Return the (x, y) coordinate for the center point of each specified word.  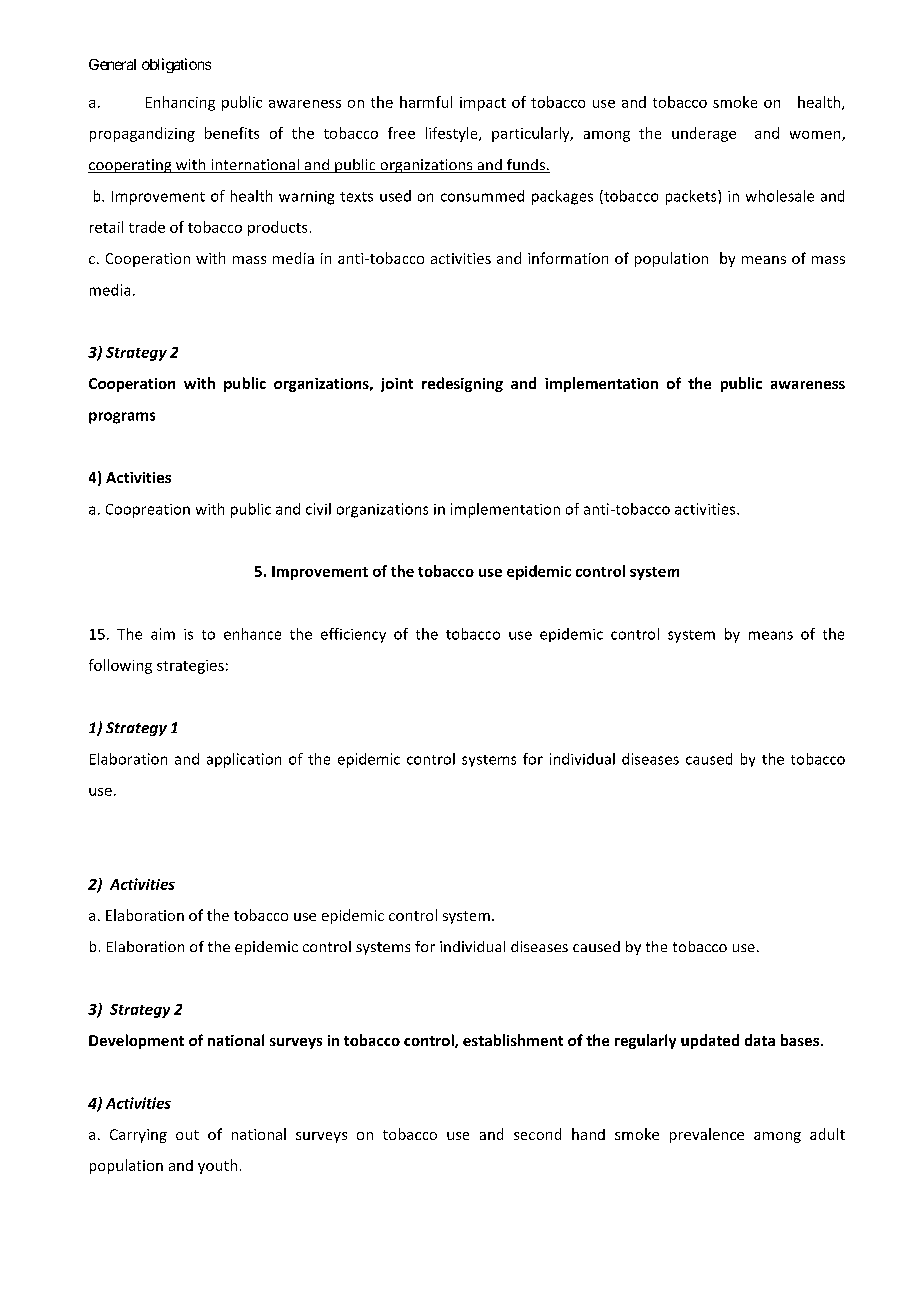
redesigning (462, 384)
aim (163, 634)
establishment (513, 1040)
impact (483, 104)
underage (704, 134)
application (244, 760)
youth (217, 1166)
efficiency (353, 635)
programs (122, 418)
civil (318, 509)
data (760, 1040)
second (537, 1134)
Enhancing (180, 103)
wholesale (780, 196)
